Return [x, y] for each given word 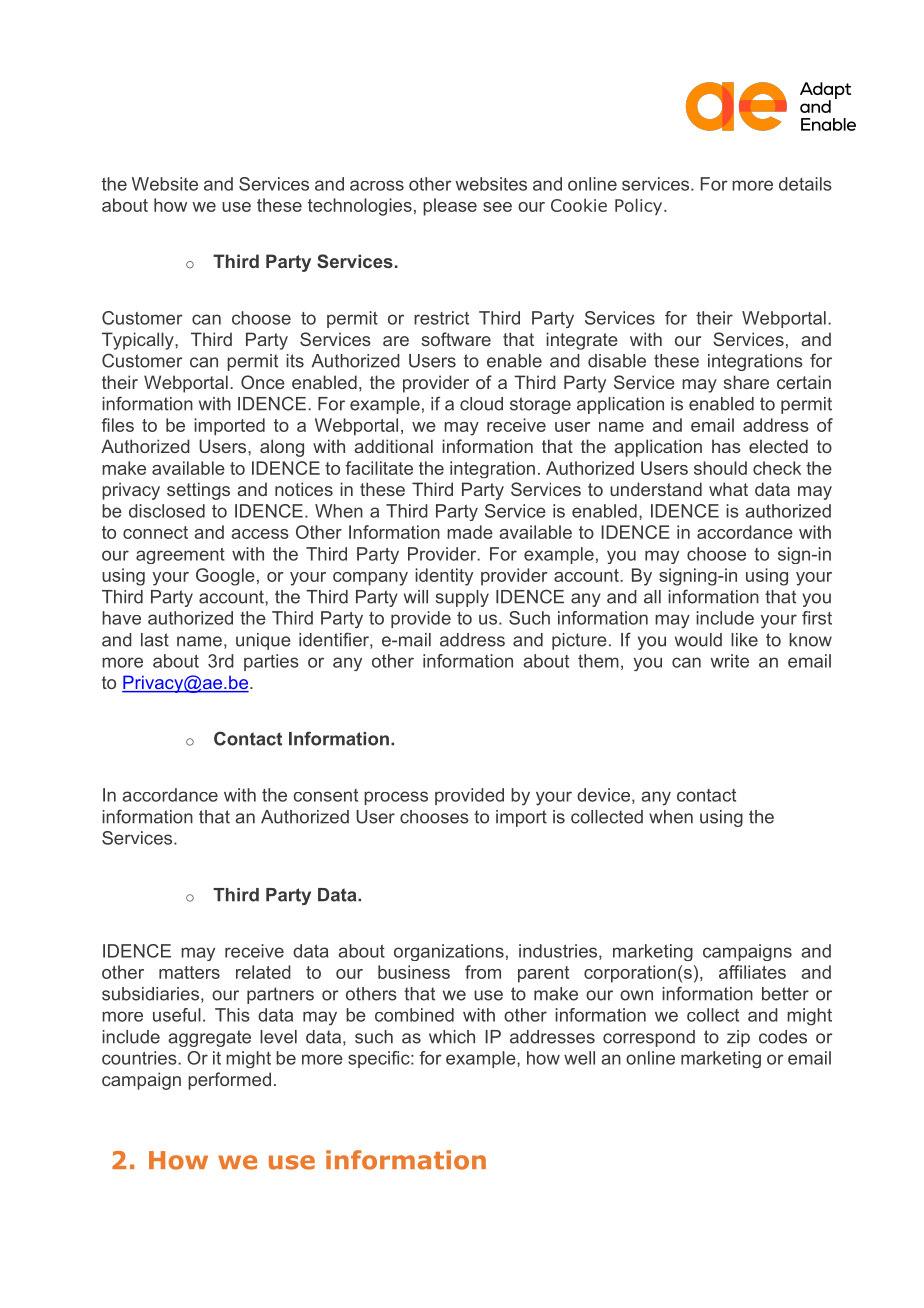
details [805, 184]
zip [738, 1038]
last [155, 640]
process [396, 798]
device [603, 795]
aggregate [209, 1038]
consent [326, 795]
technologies [360, 207]
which [452, 1037]
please [450, 207]
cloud [481, 404]
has [726, 446]
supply [462, 598]
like [744, 640]
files [117, 425]
